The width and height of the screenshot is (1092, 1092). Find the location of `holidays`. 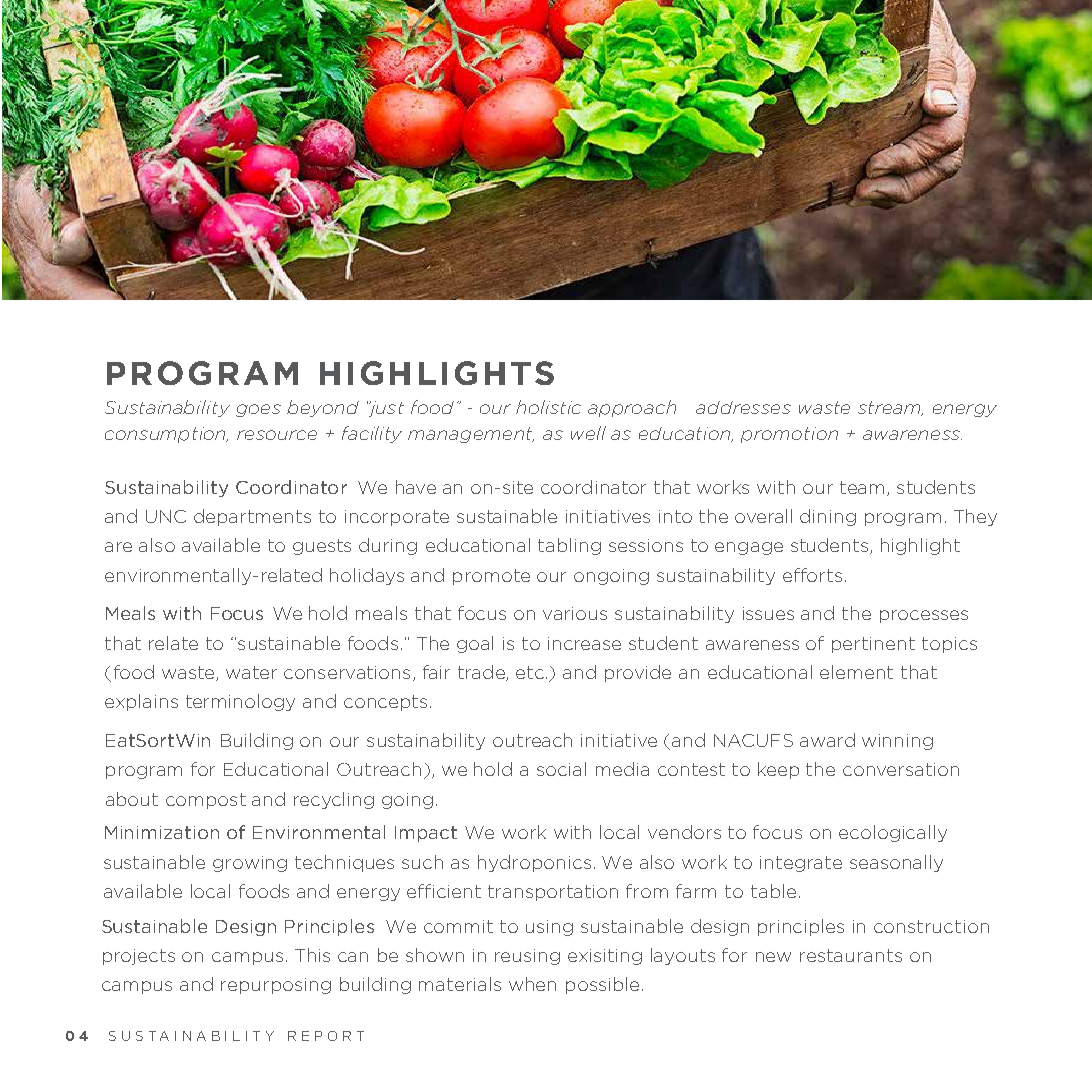

holidays is located at coordinates (367, 576).
